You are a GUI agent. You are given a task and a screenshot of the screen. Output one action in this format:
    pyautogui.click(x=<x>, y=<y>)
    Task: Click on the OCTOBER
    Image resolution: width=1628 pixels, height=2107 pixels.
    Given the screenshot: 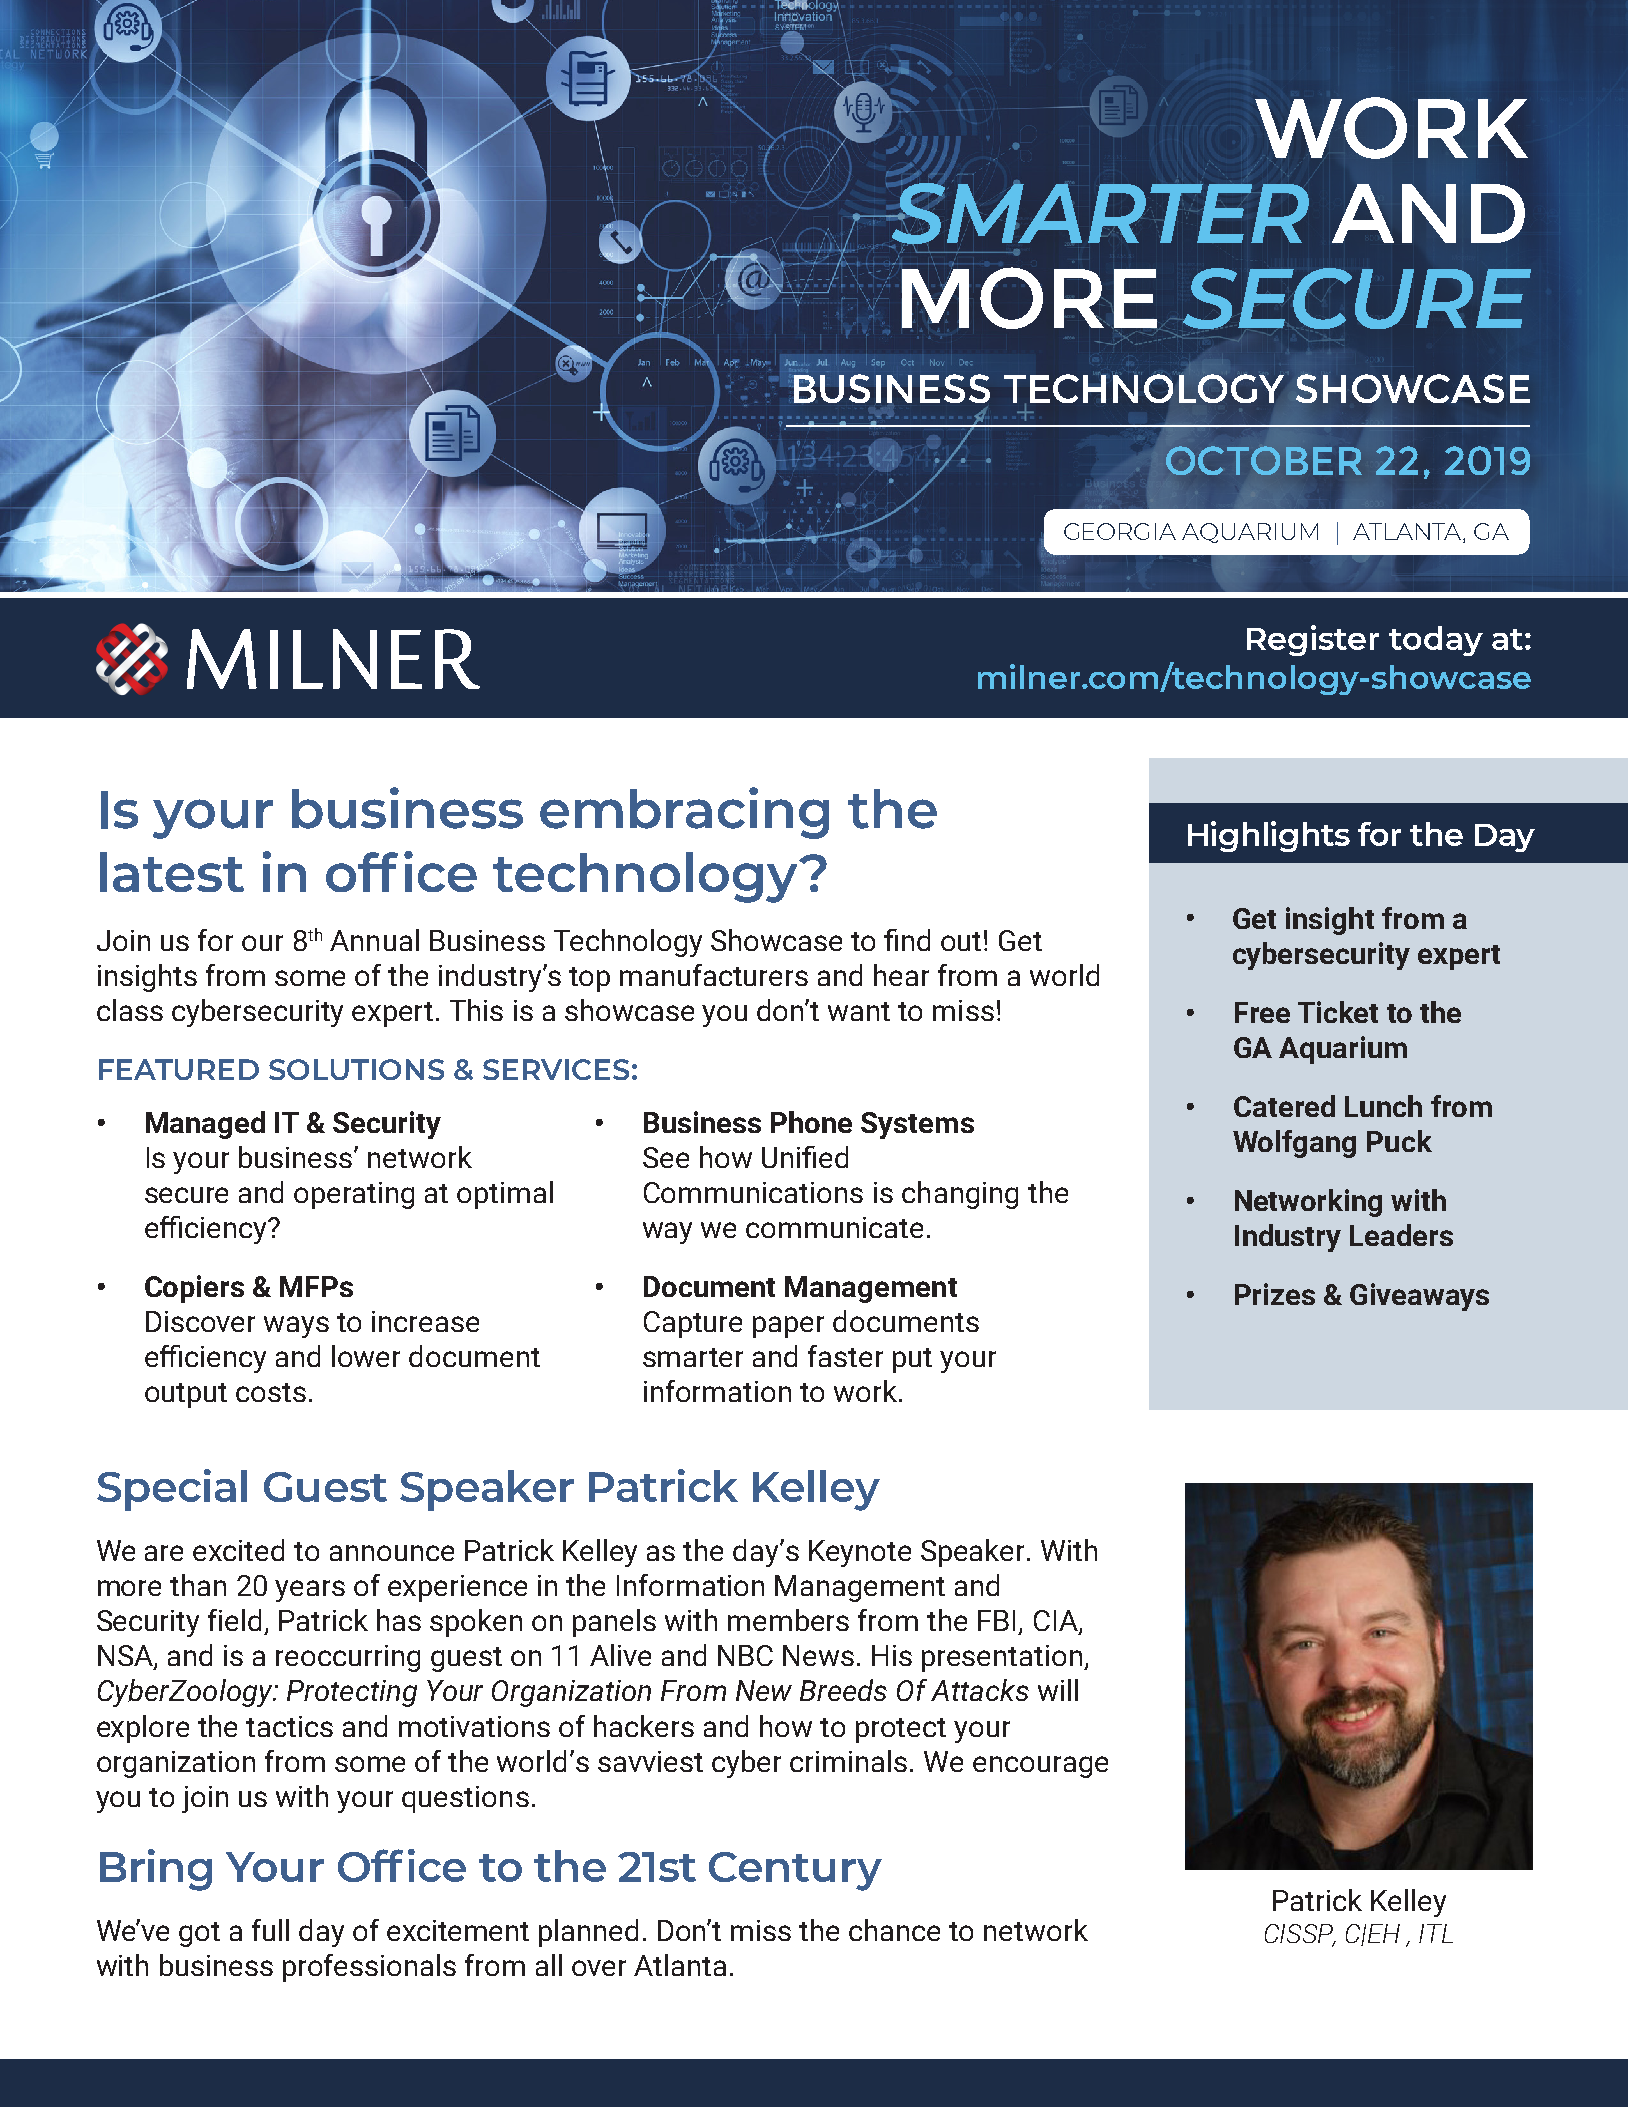 What is the action you would take?
    pyautogui.click(x=1264, y=460)
